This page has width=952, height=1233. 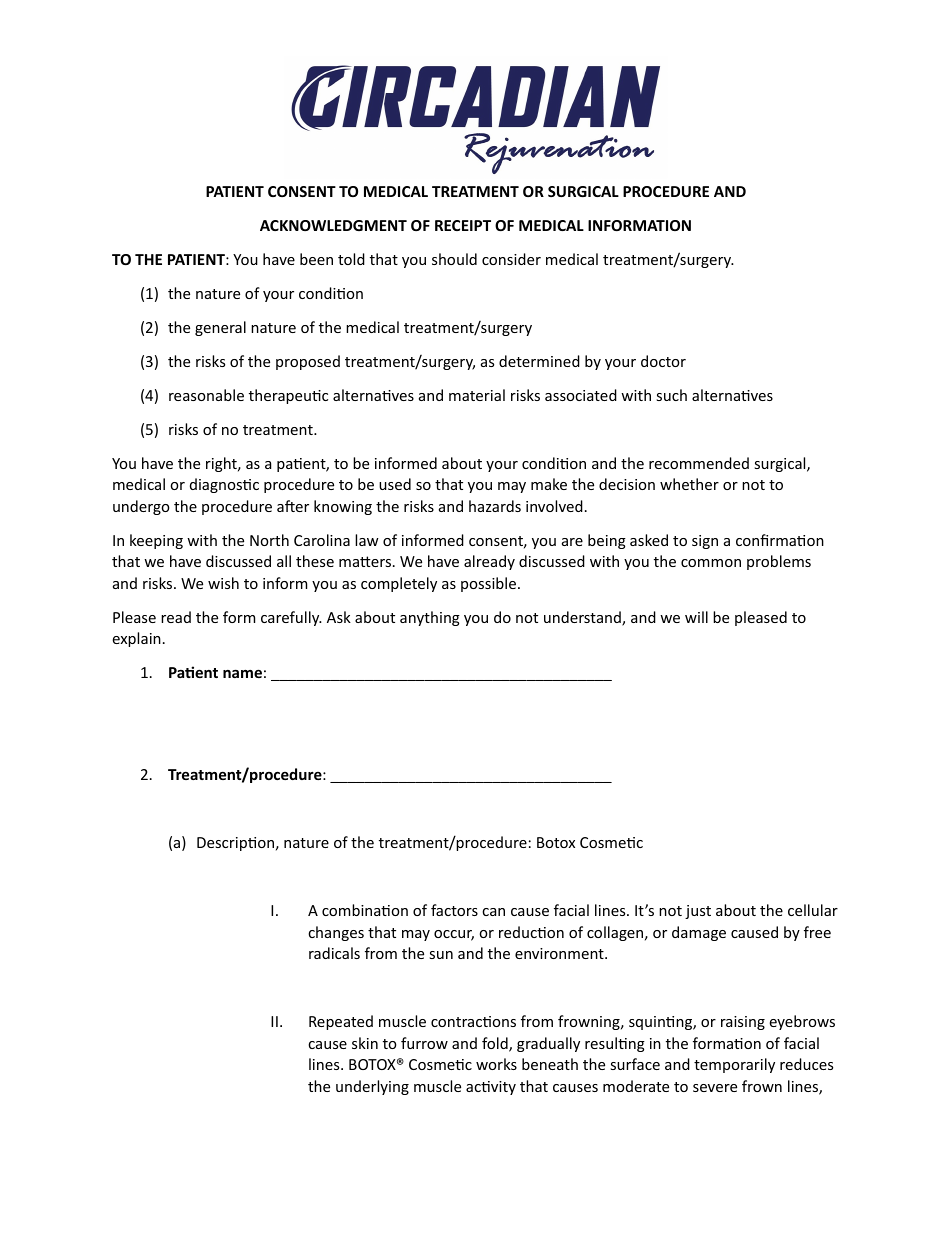 I want to click on works, so click(x=496, y=1064).
